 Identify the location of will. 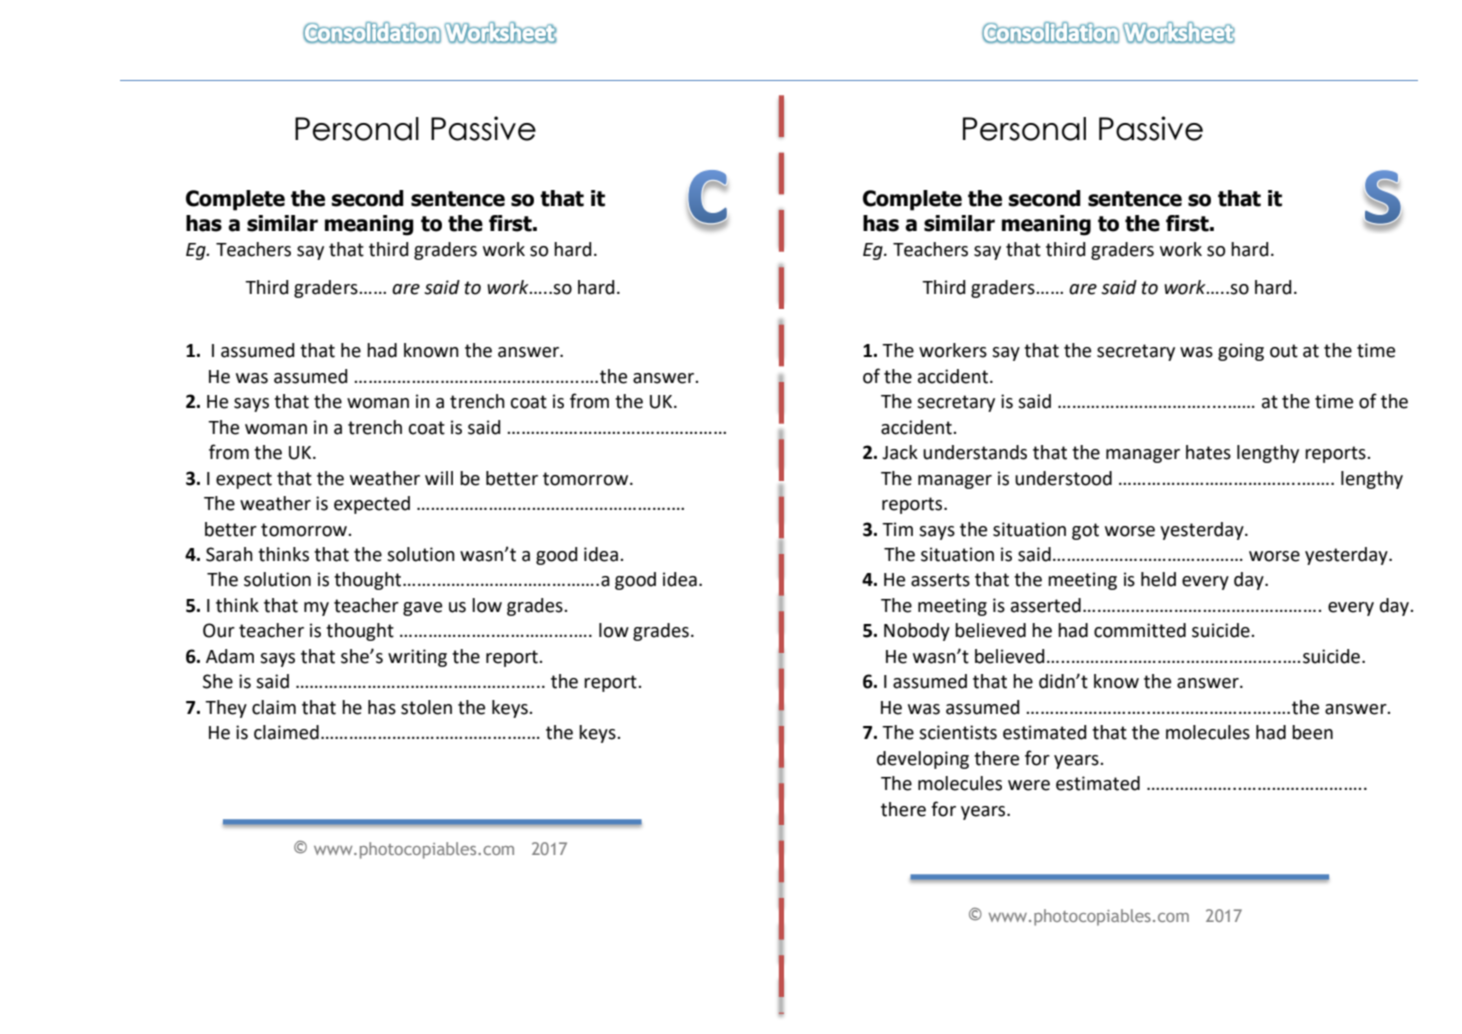
(439, 478).
